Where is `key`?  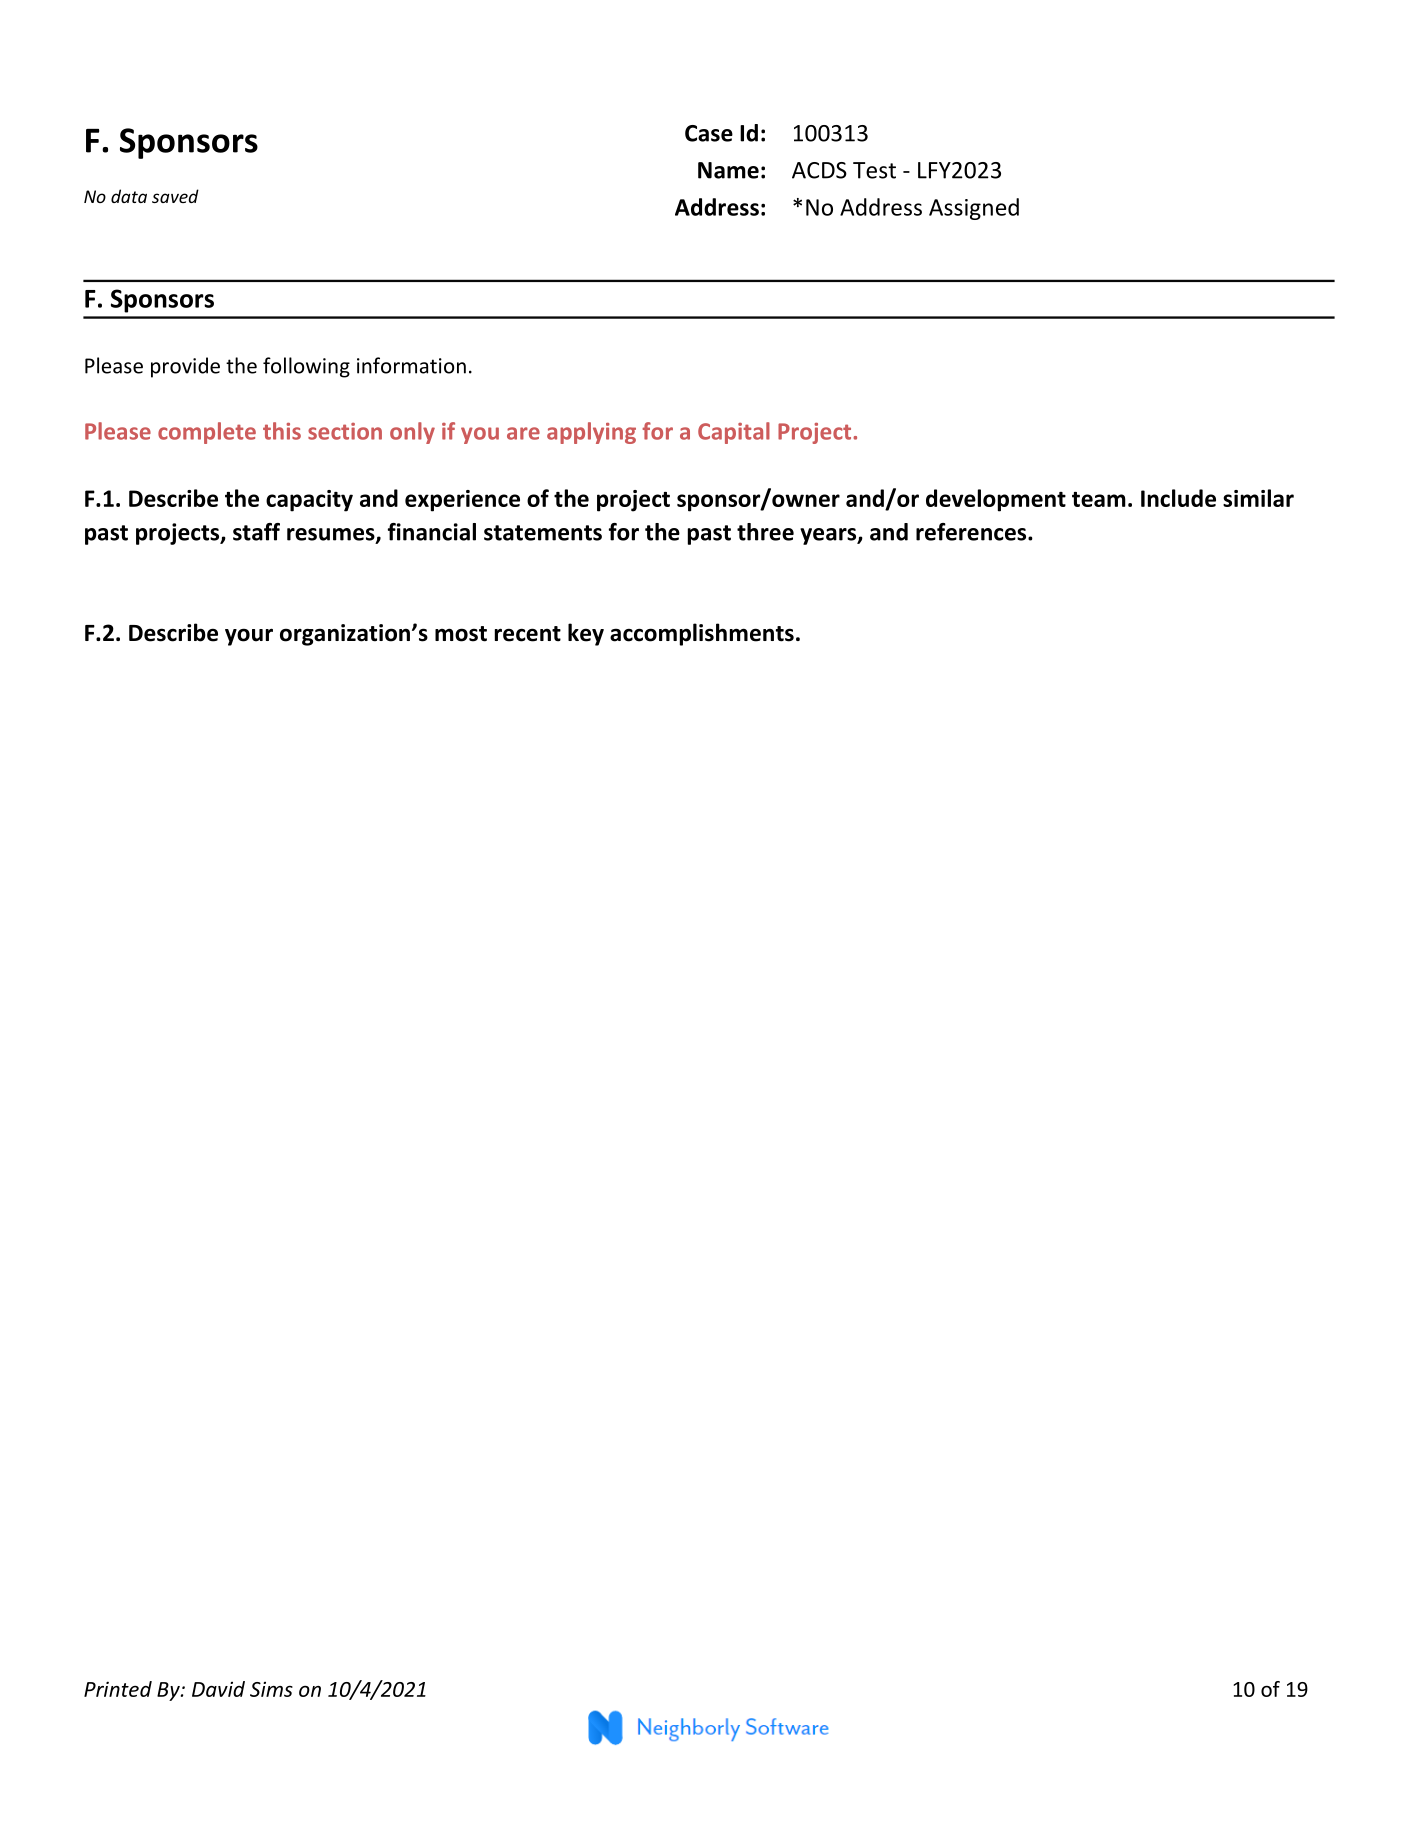 key is located at coordinates (586, 634).
